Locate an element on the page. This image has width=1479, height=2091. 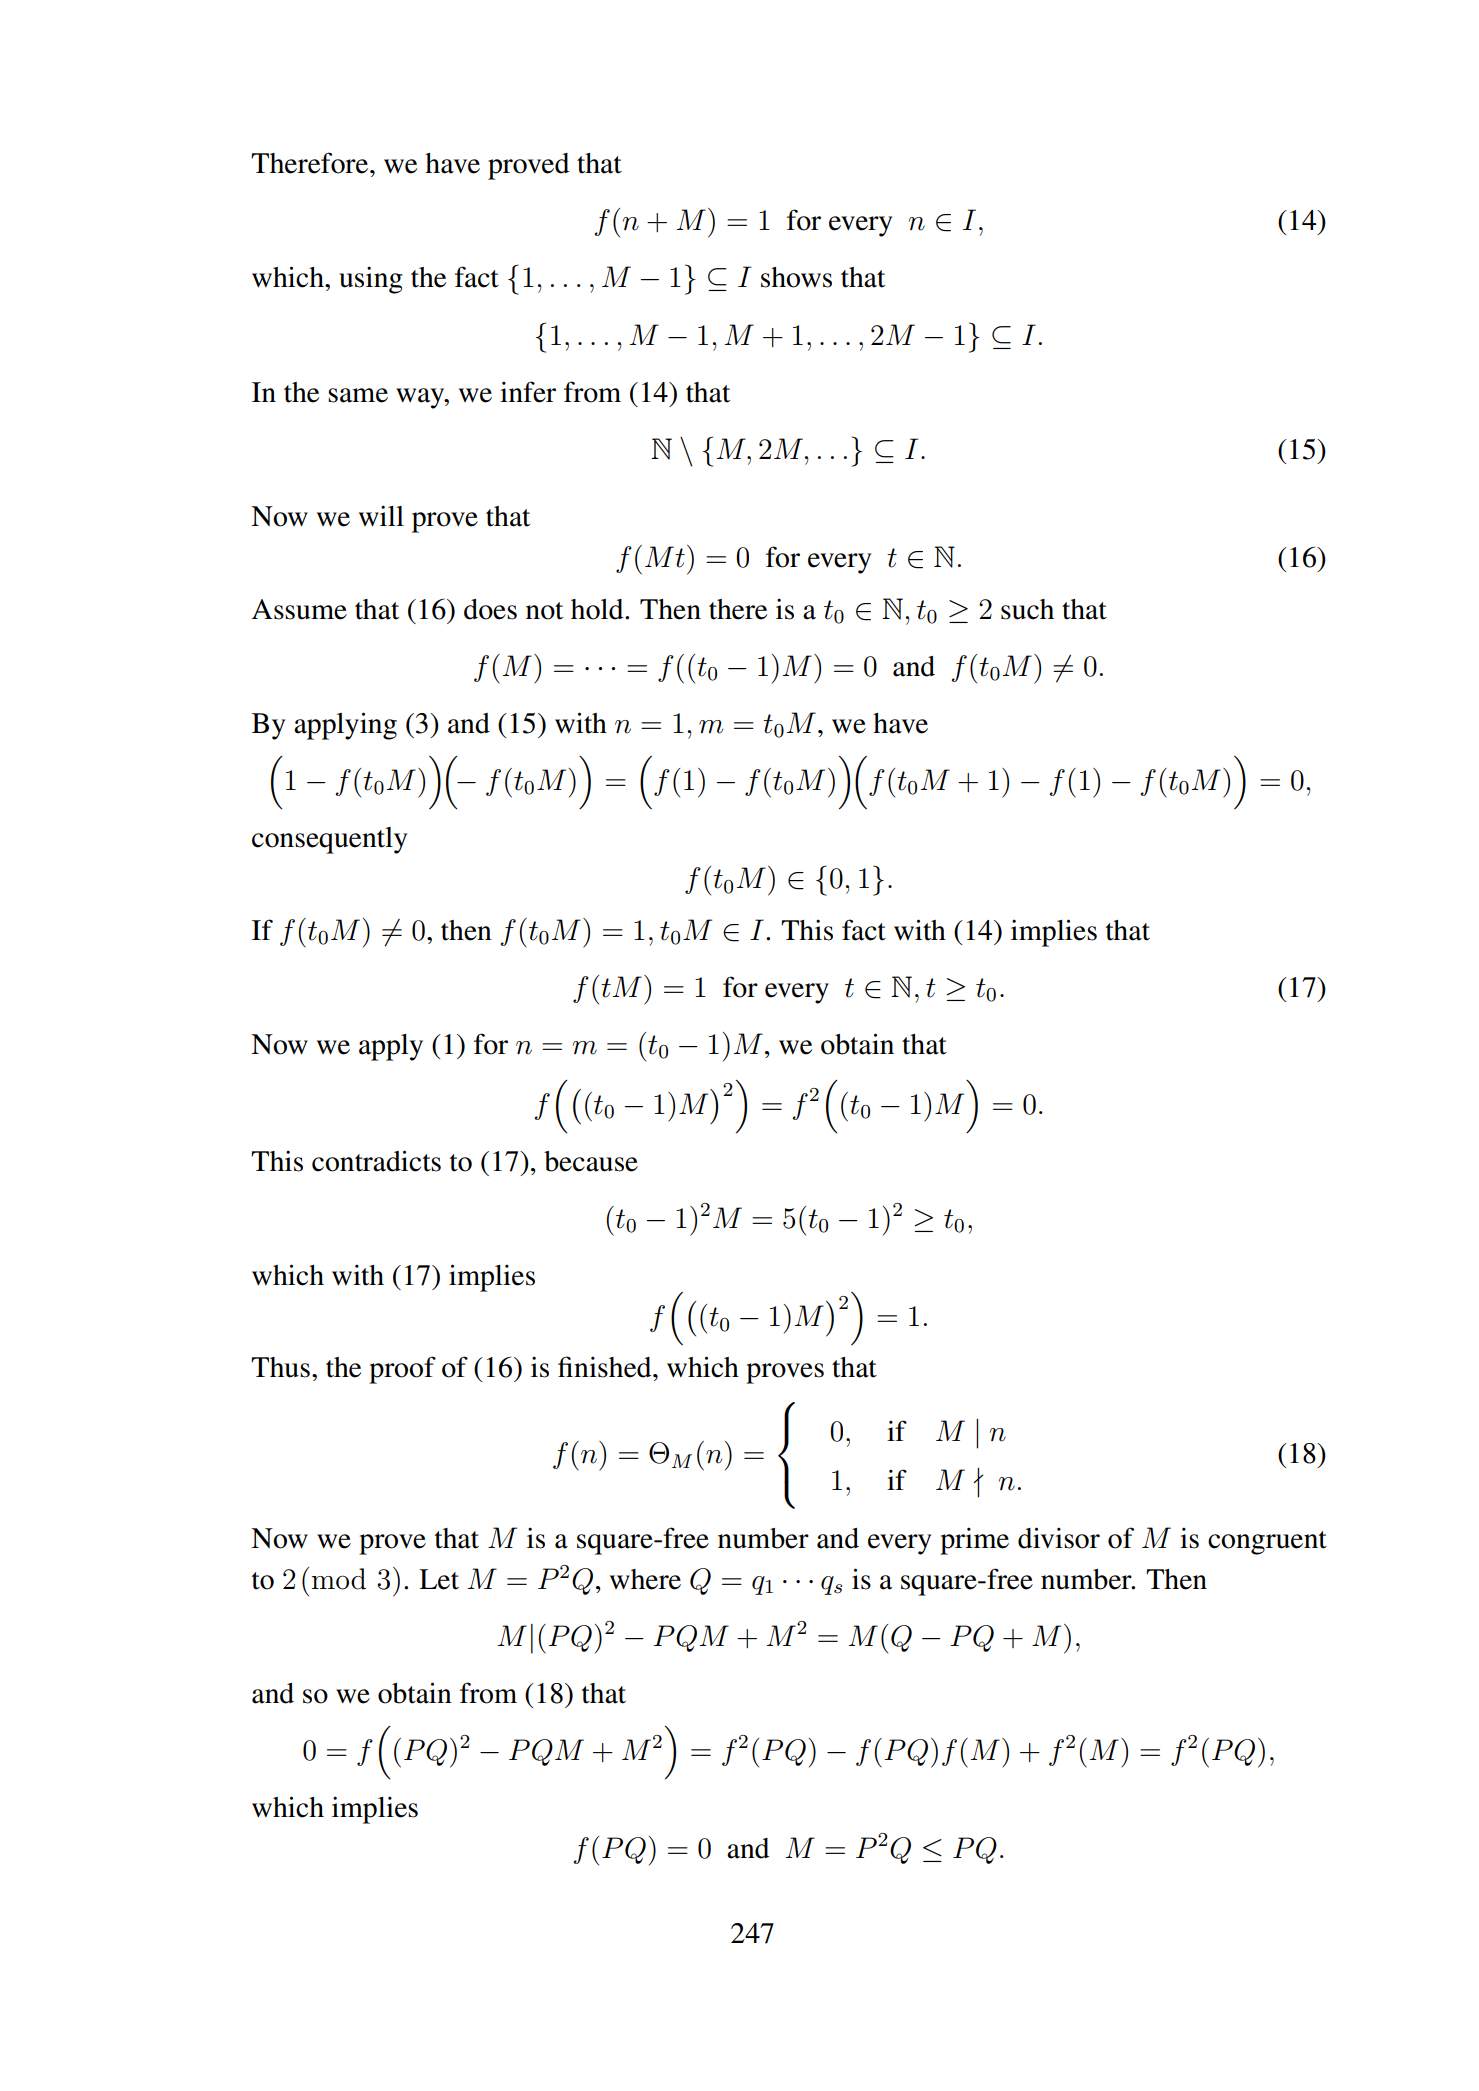
consequently is located at coordinates (329, 840).
